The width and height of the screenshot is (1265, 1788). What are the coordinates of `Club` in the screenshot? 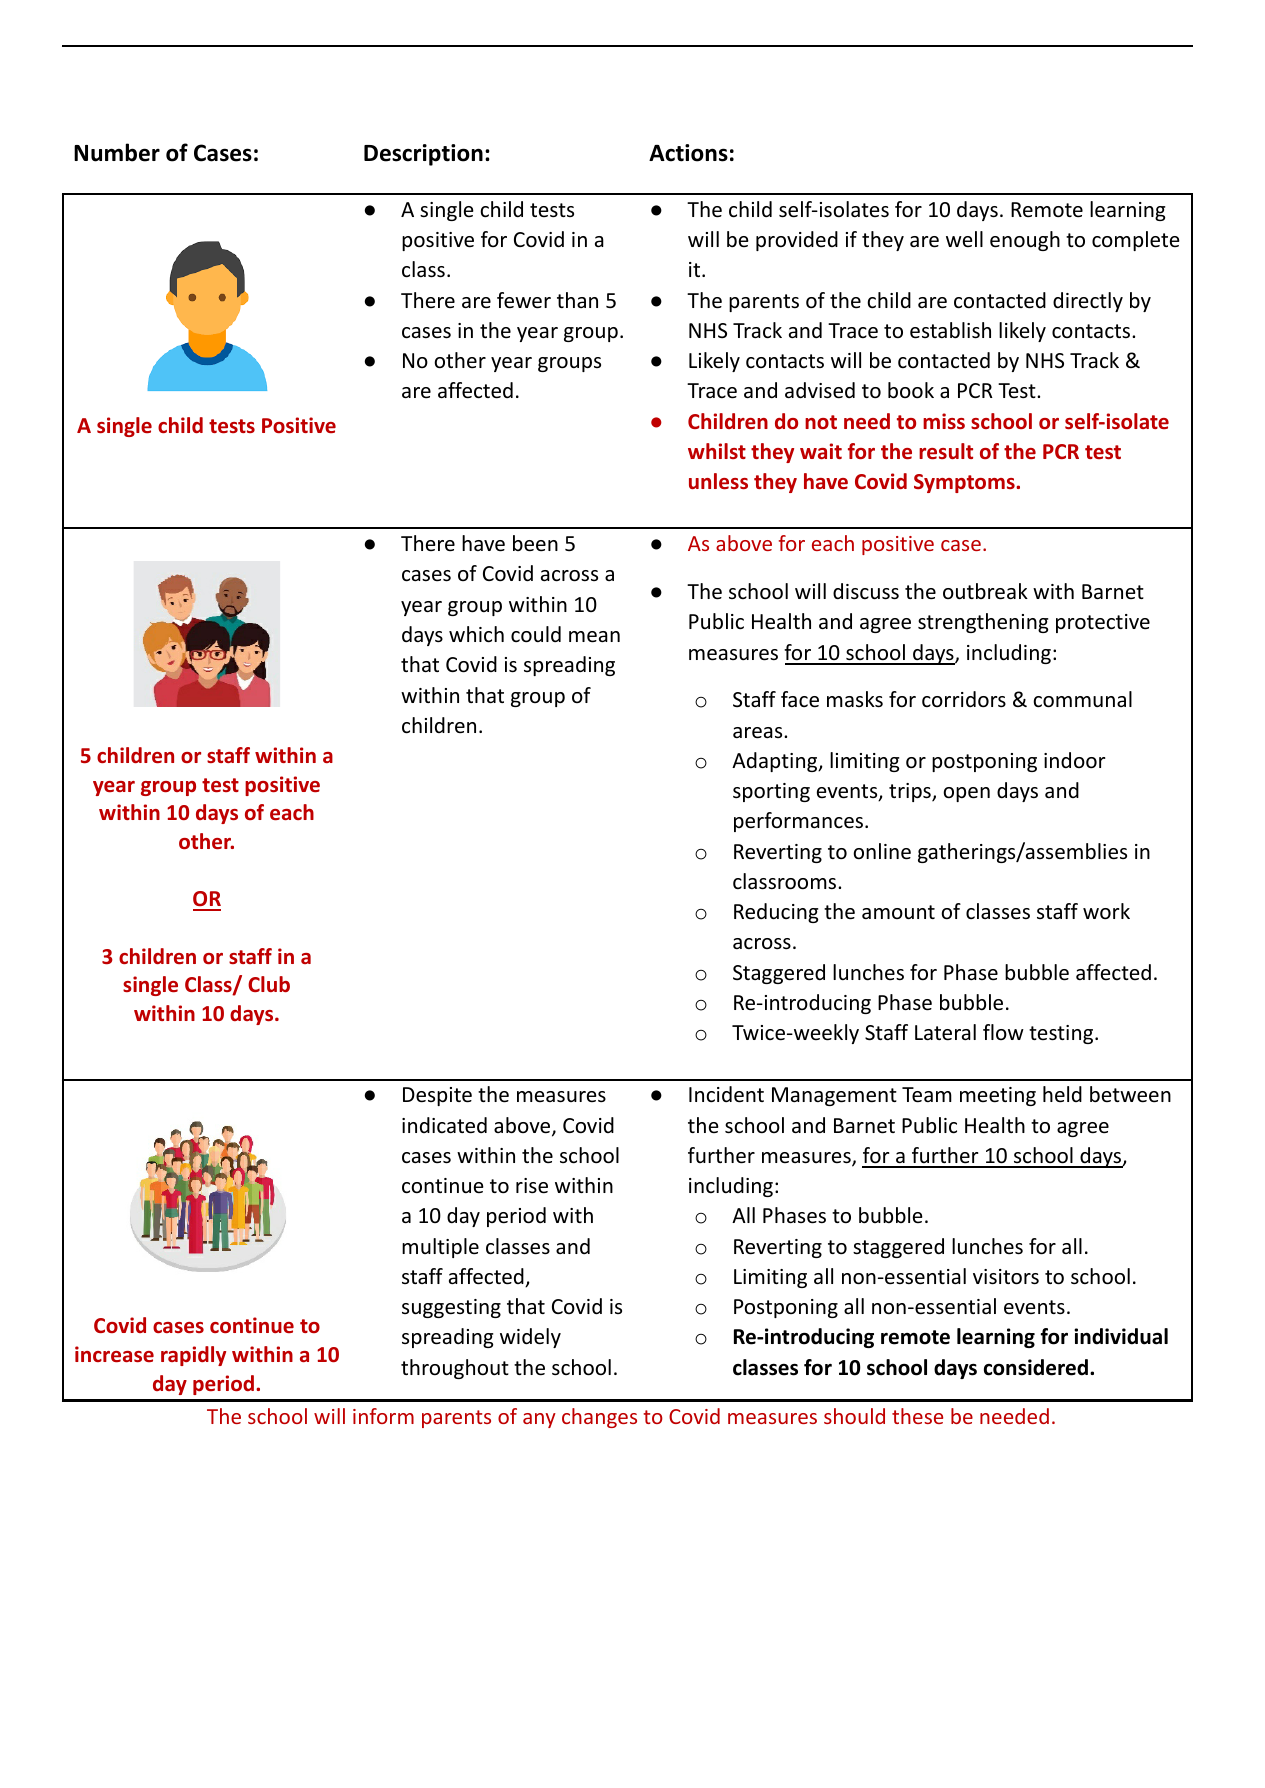 It's located at (269, 984).
